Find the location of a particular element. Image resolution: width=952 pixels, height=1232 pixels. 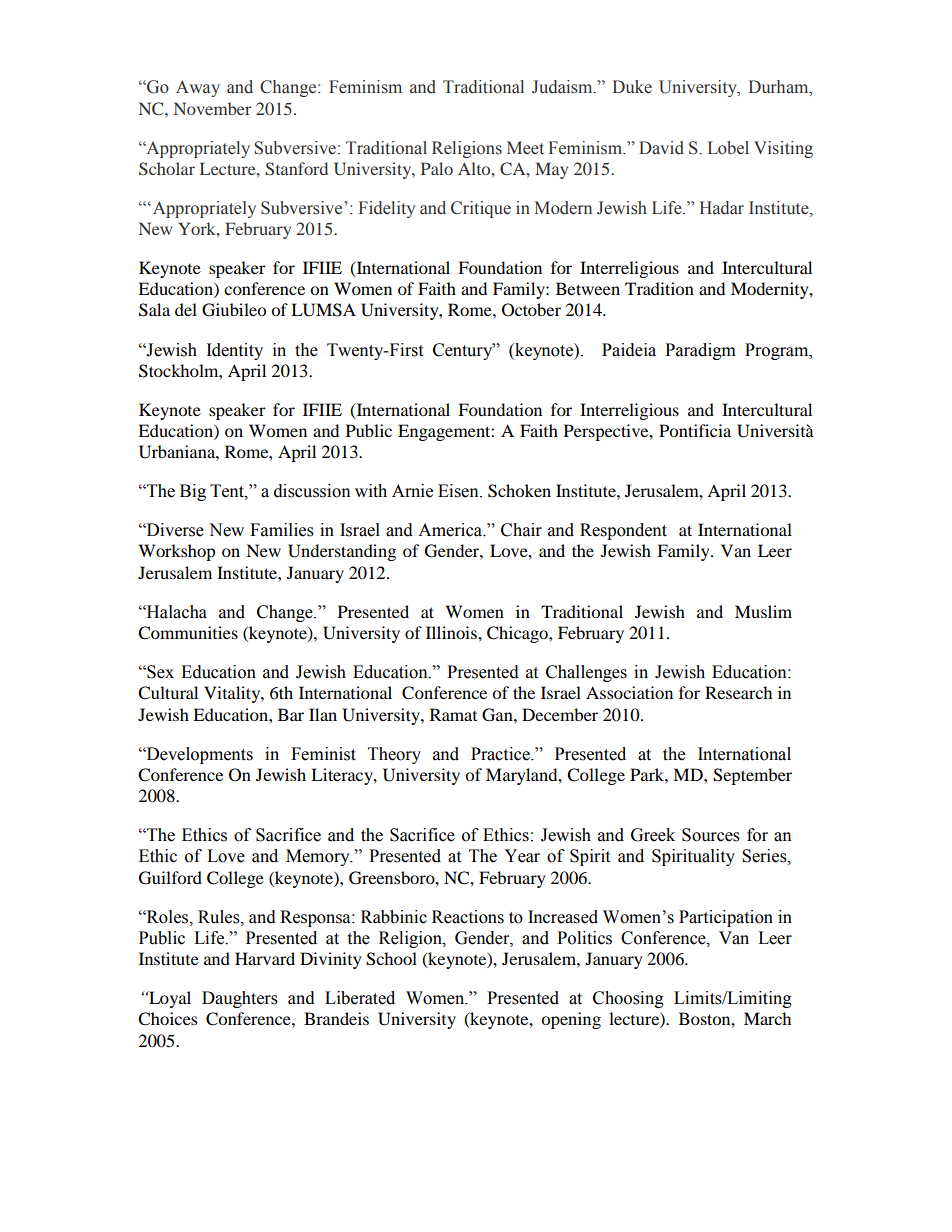

Illinois is located at coordinates (452, 632).
